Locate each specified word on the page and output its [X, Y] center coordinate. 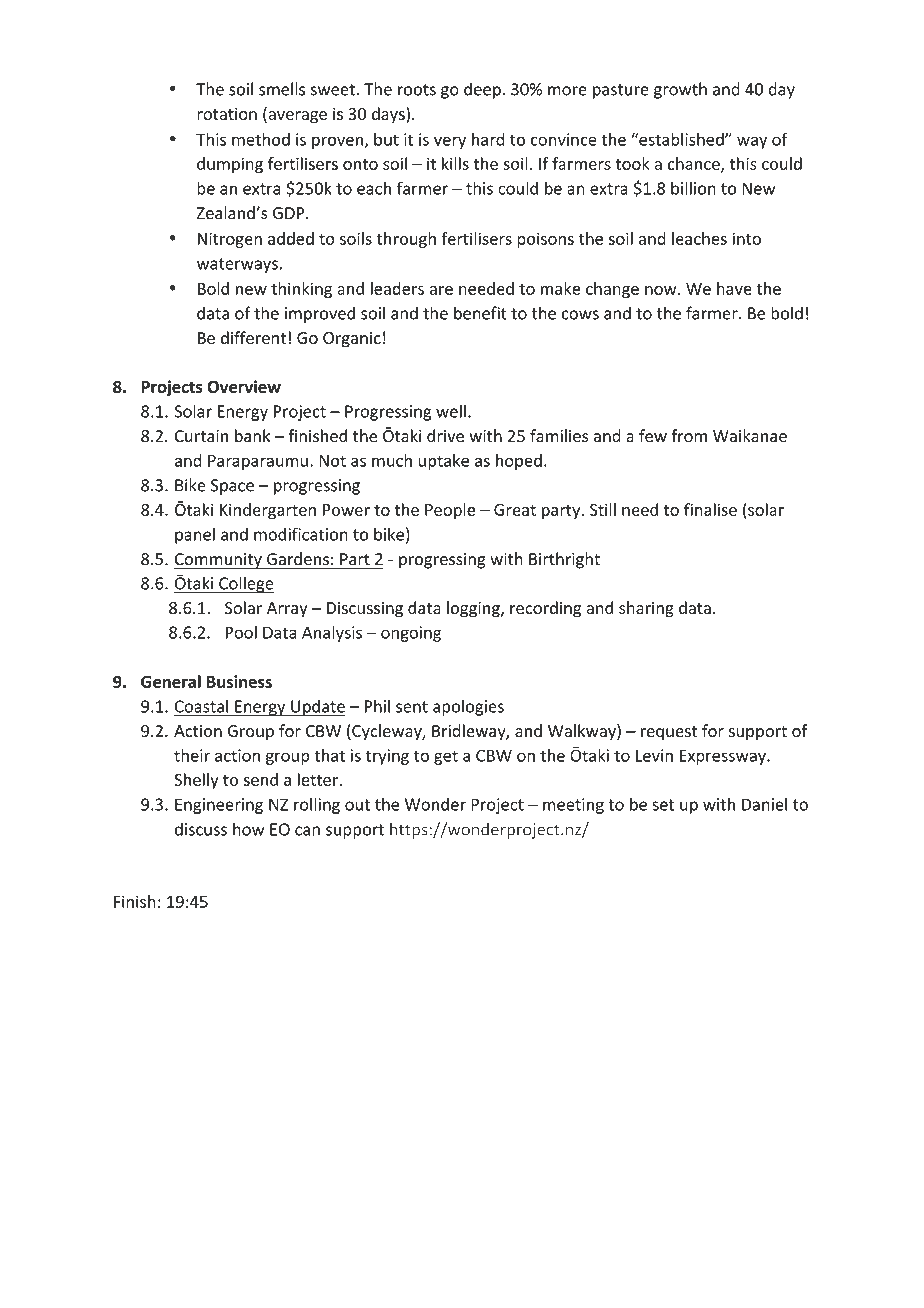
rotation [227, 113]
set [663, 805]
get [446, 757]
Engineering [220, 806]
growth [680, 90]
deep [482, 90]
